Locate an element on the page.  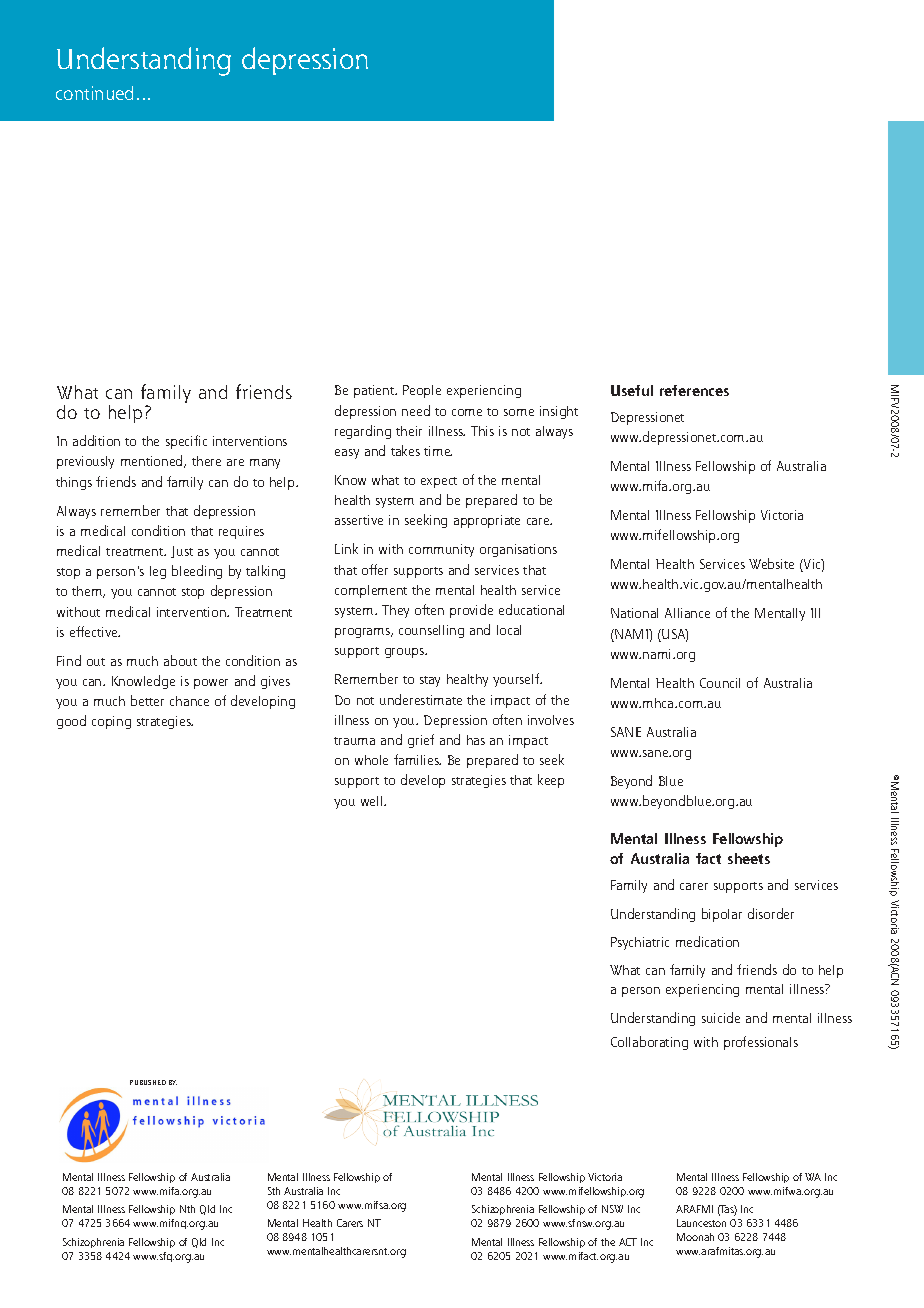
Nth is located at coordinates (187, 1209).
